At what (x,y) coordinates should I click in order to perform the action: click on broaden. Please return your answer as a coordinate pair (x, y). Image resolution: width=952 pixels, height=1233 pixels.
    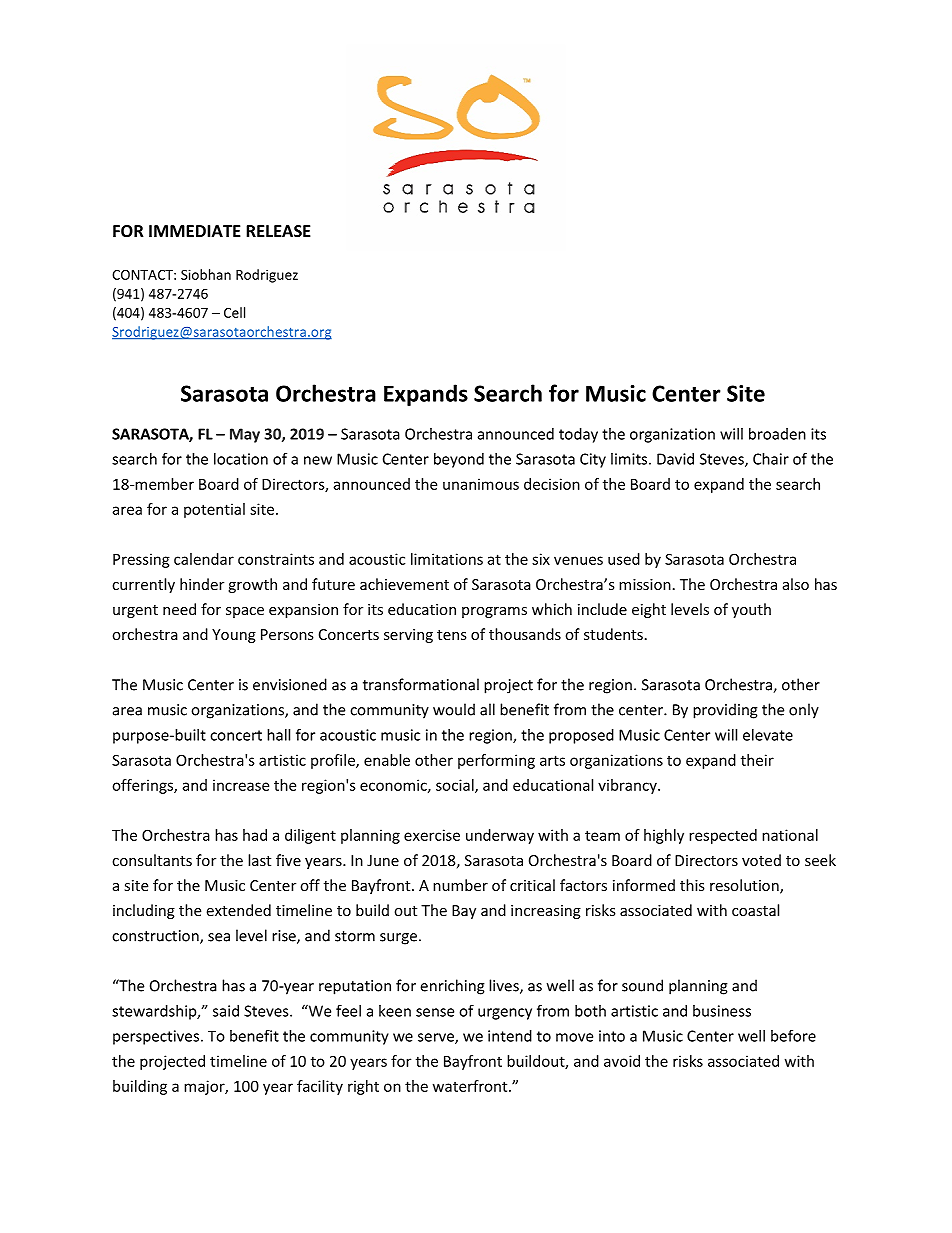
    Looking at the image, I should click on (777, 434).
